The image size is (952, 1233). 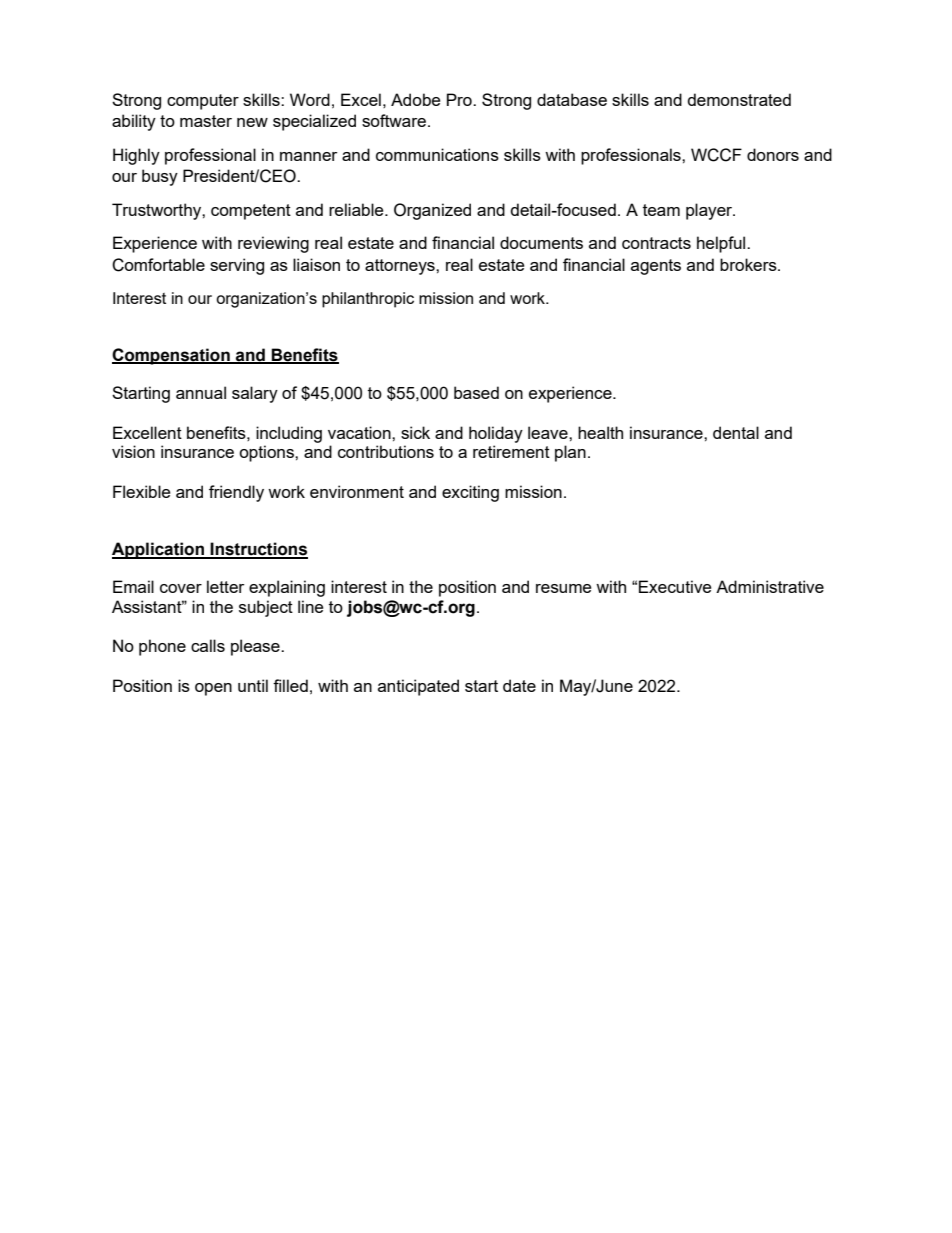 I want to click on Adobe, so click(x=415, y=99).
